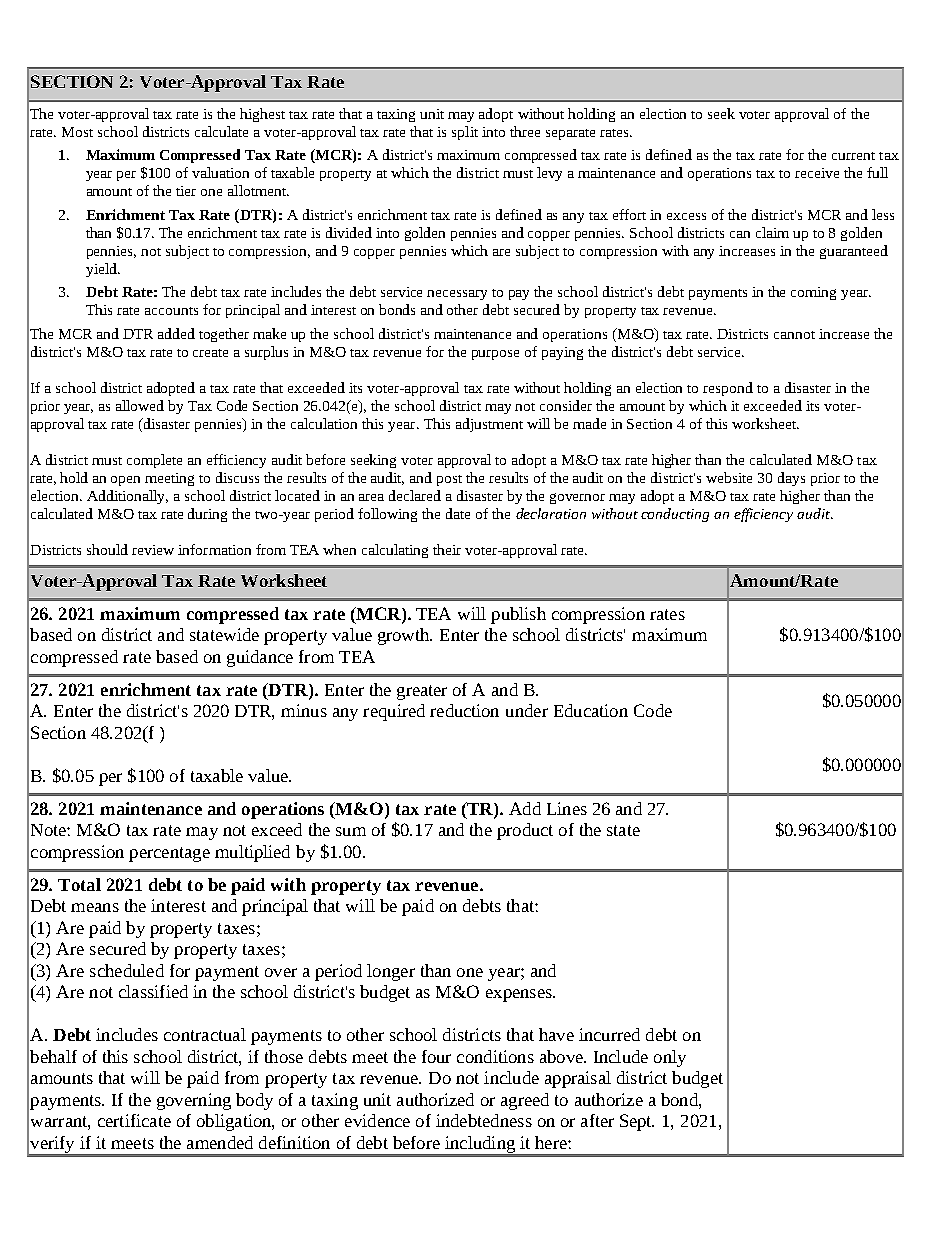 This image has height=1233, width=952. I want to click on respond, so click(728, 389).
